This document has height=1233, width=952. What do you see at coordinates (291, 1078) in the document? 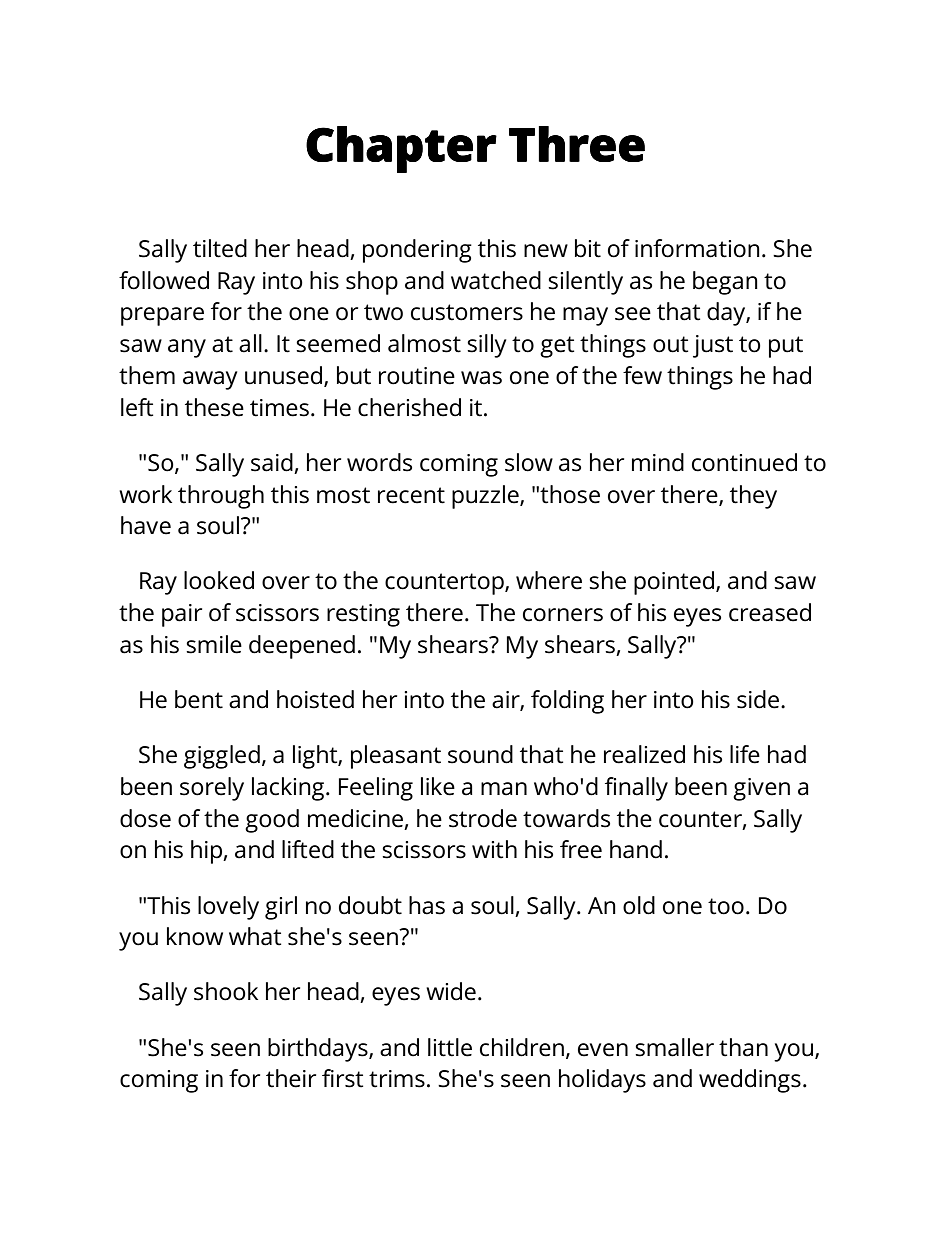
I see `their` at bounding box center [291, 1078].
